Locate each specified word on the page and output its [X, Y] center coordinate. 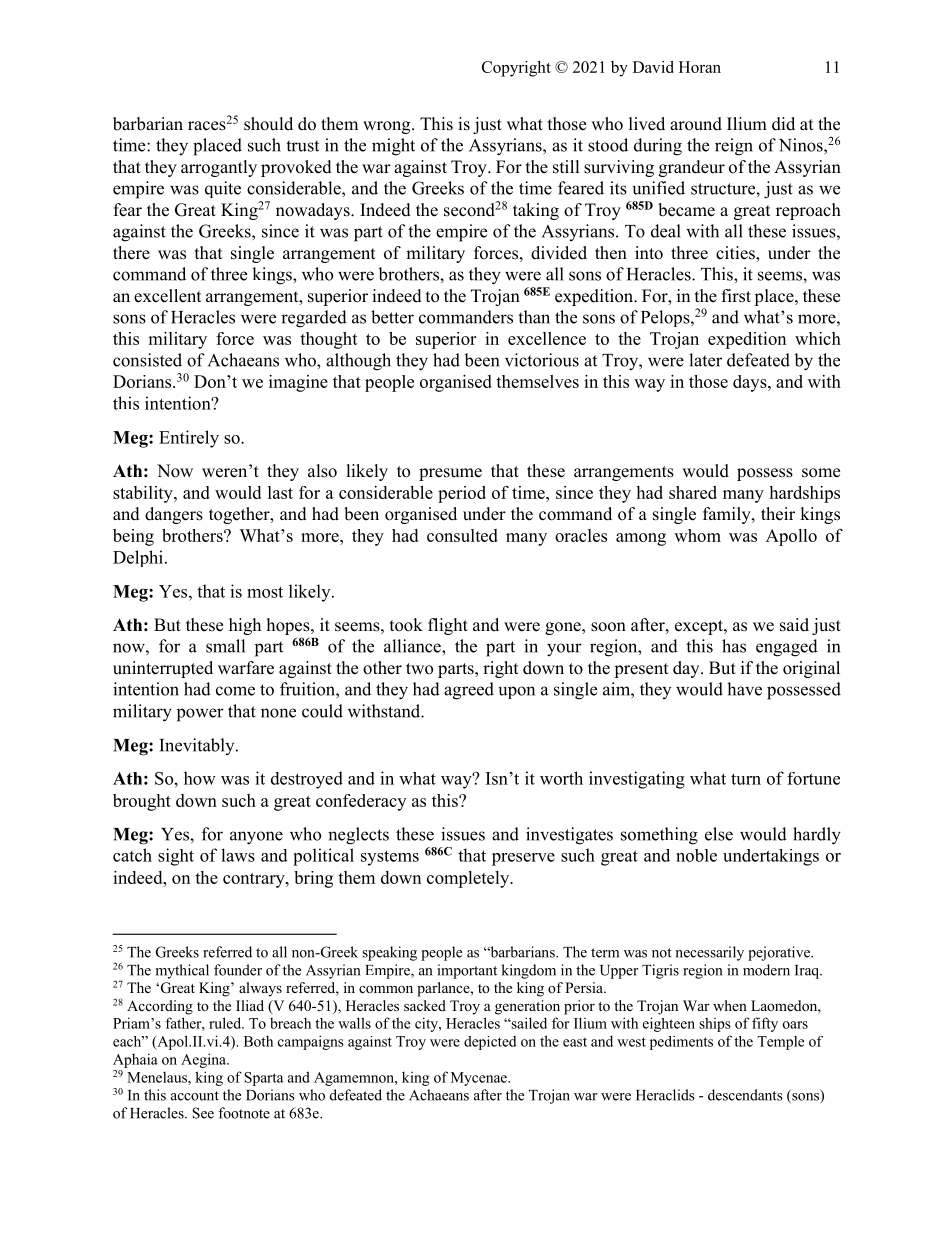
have [744, 689]
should [268, 124]
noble [696, 855]
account [195, 1096]
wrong [388, 127]
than [534, 317]
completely [469, 879]
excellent [167, 296]
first [736, 296]
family [728, 515]
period [462, 494]
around [696, 124]
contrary [255, 880]
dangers [174, 515]
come [235, 691]
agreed [469, 691]
